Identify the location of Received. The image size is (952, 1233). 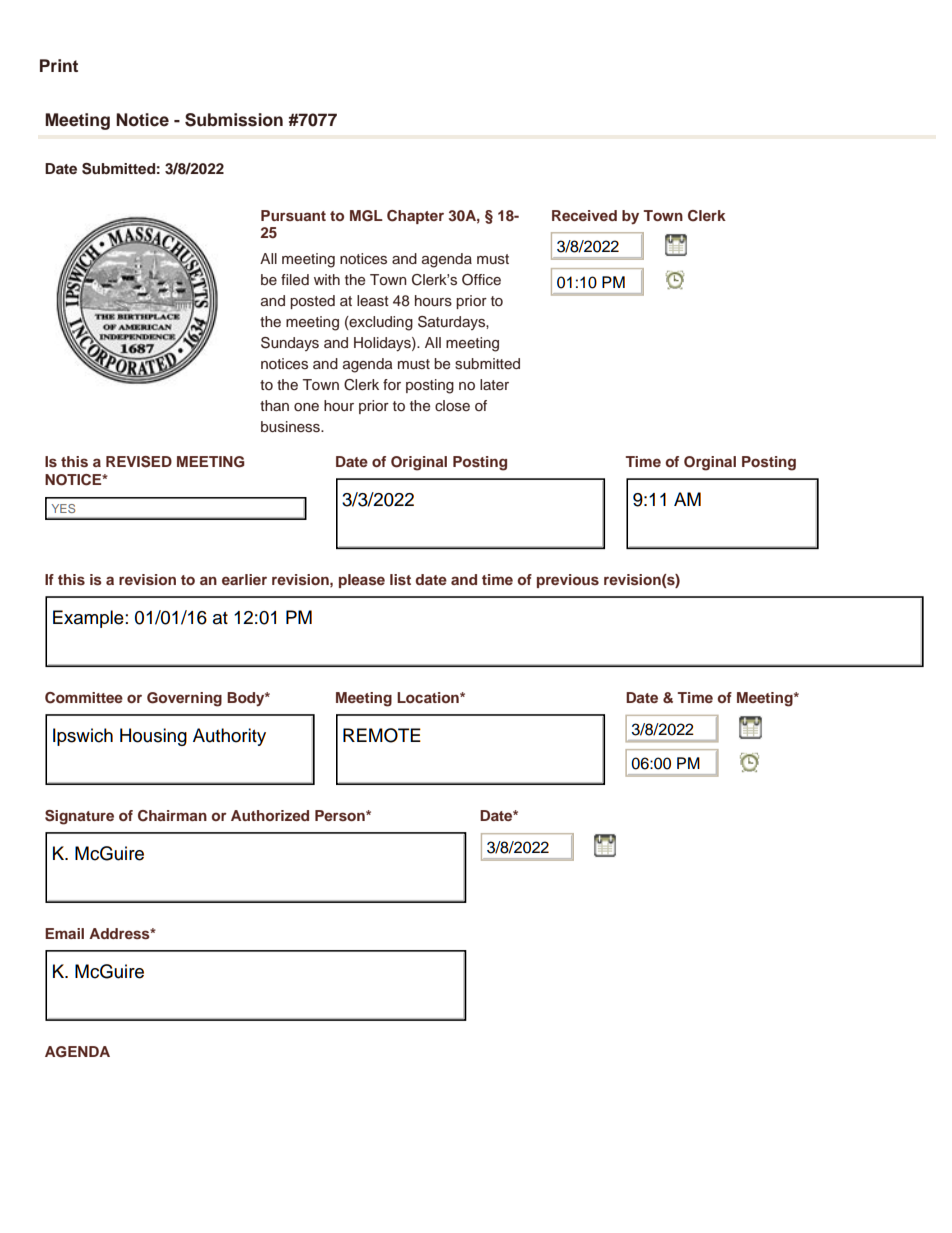
(584, 215).
